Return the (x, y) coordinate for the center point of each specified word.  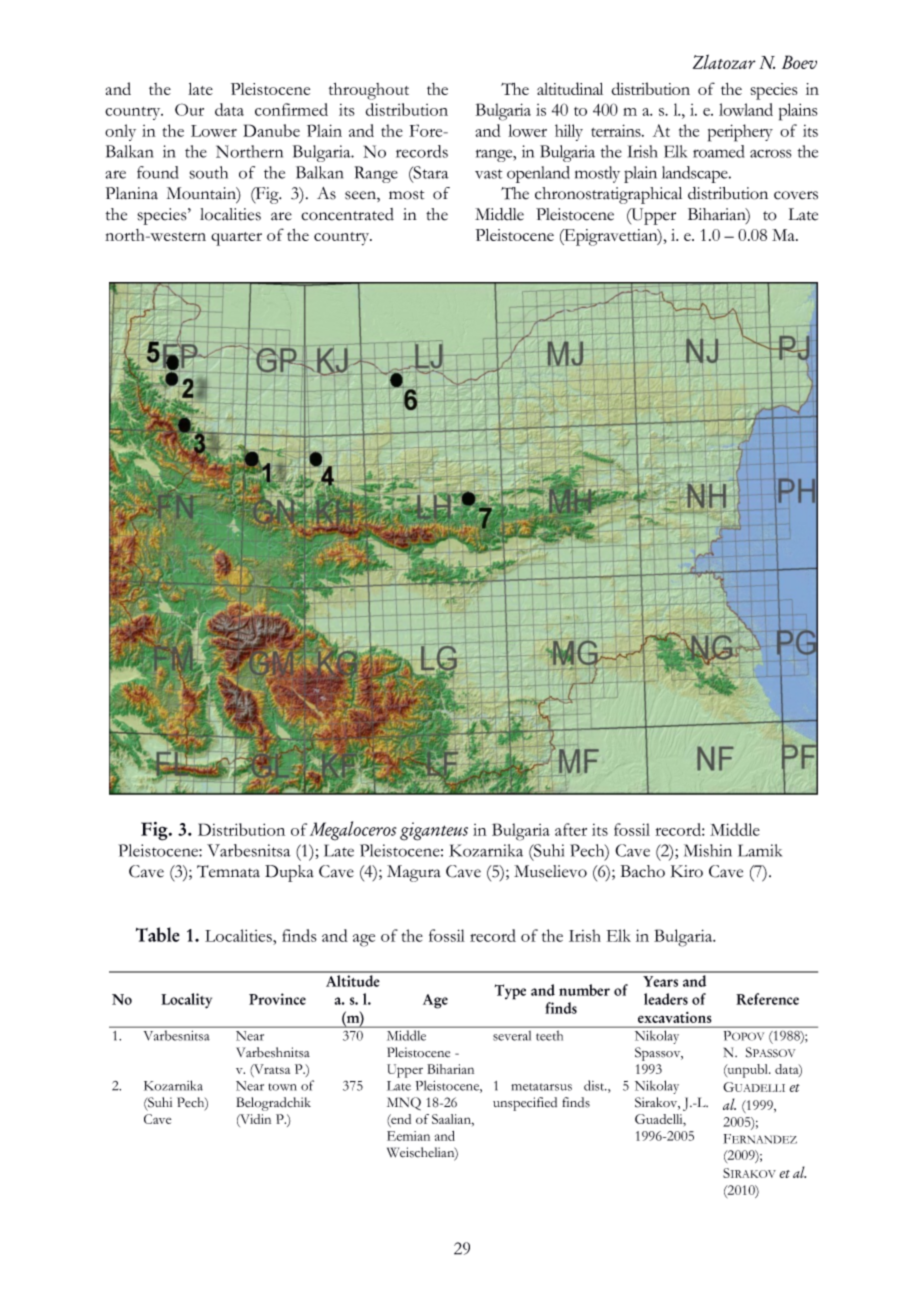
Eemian (408, 1136)
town (283, 1087)
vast (488, 174)
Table (158, 934)
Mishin (708, 850)
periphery (740, 133)
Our (189, 109)
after (571, 829)
